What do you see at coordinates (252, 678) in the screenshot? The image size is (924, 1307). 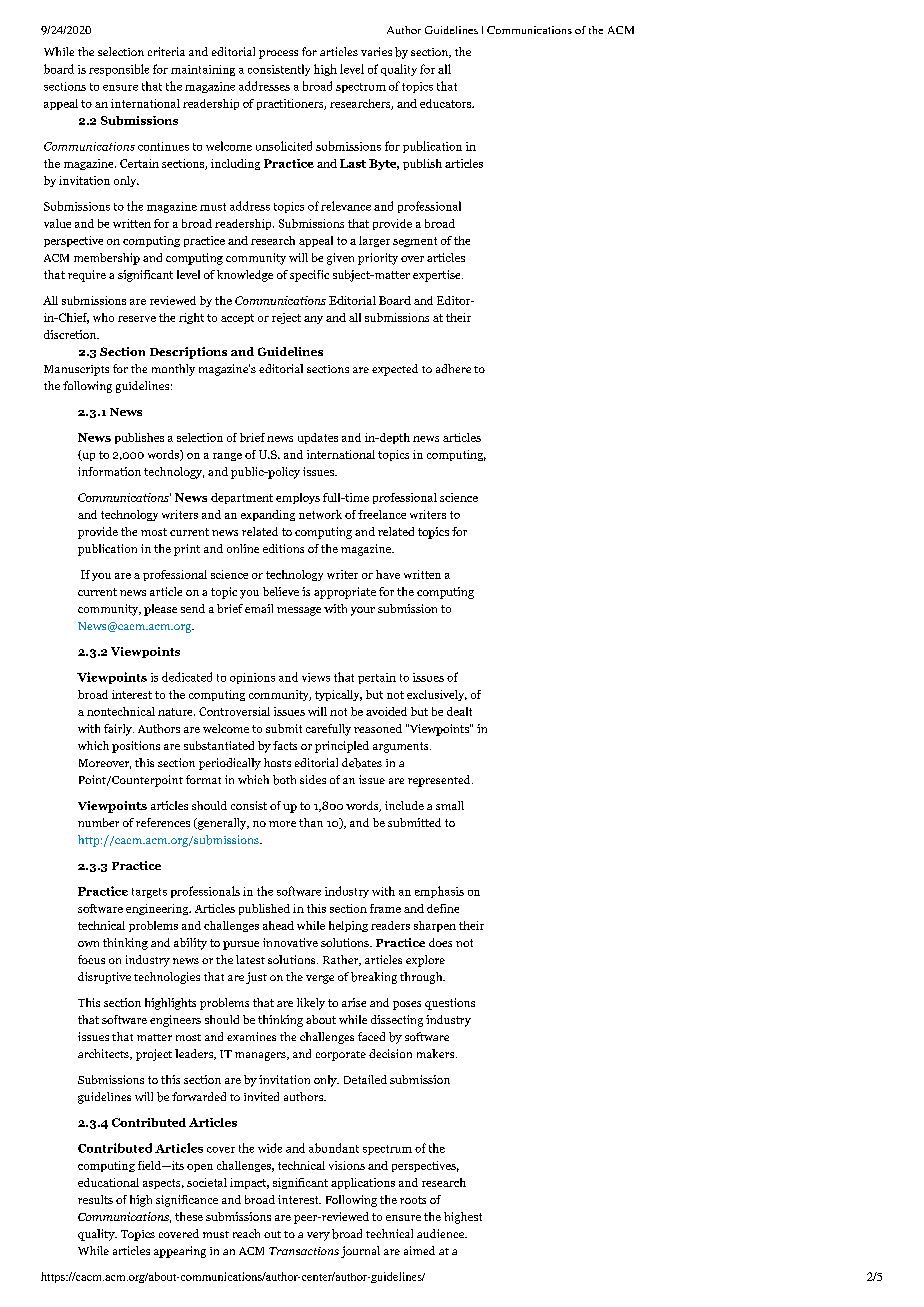 I see `opinions` at bounding box center [252, 678].
